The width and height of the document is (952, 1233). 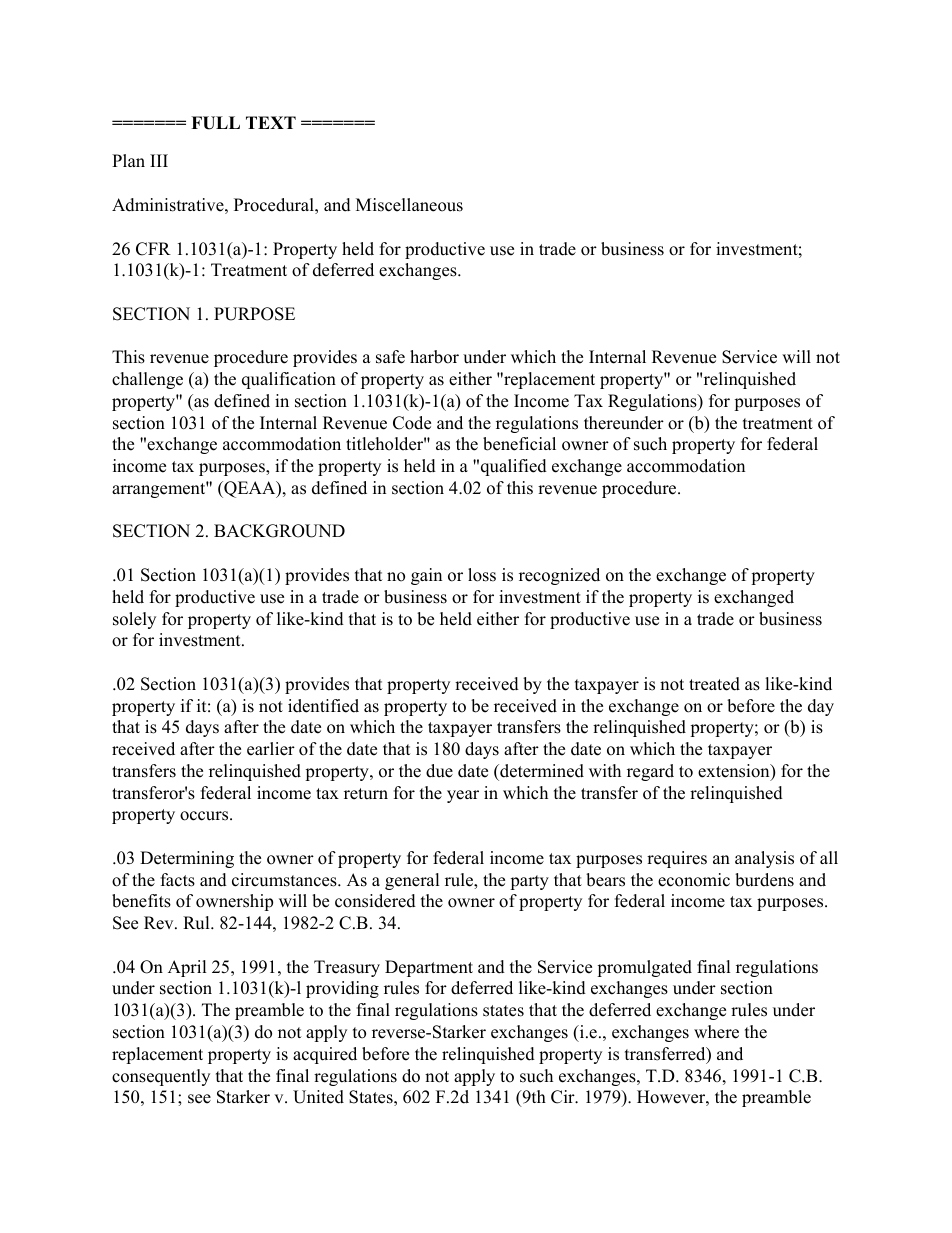 I want to click on requires, so click(x=677, y=859).
